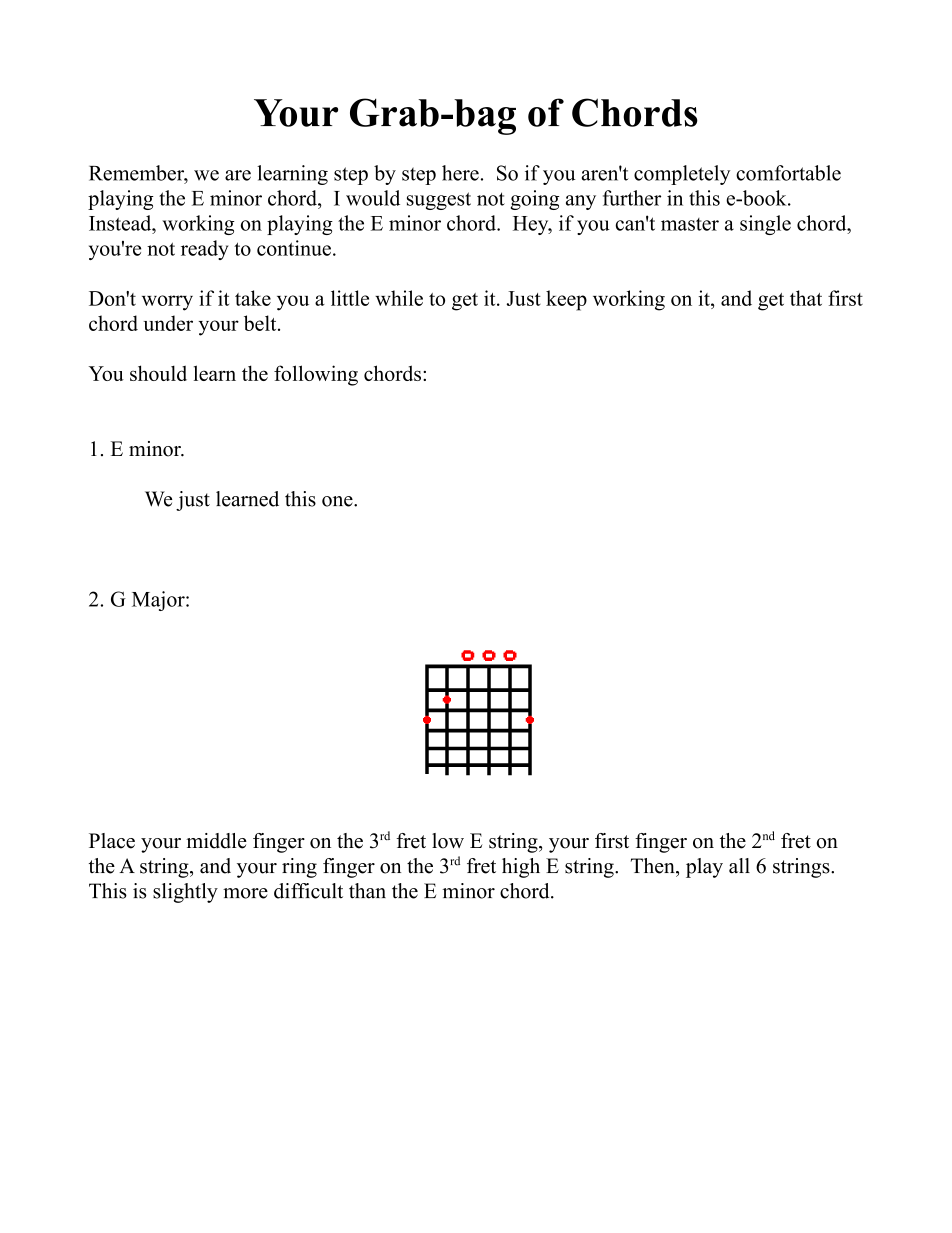 The width and height of the screenshot is (952, 1233). Describe the element at coordinates (159, 601) in the screenshot. I see `Major` at that location.
